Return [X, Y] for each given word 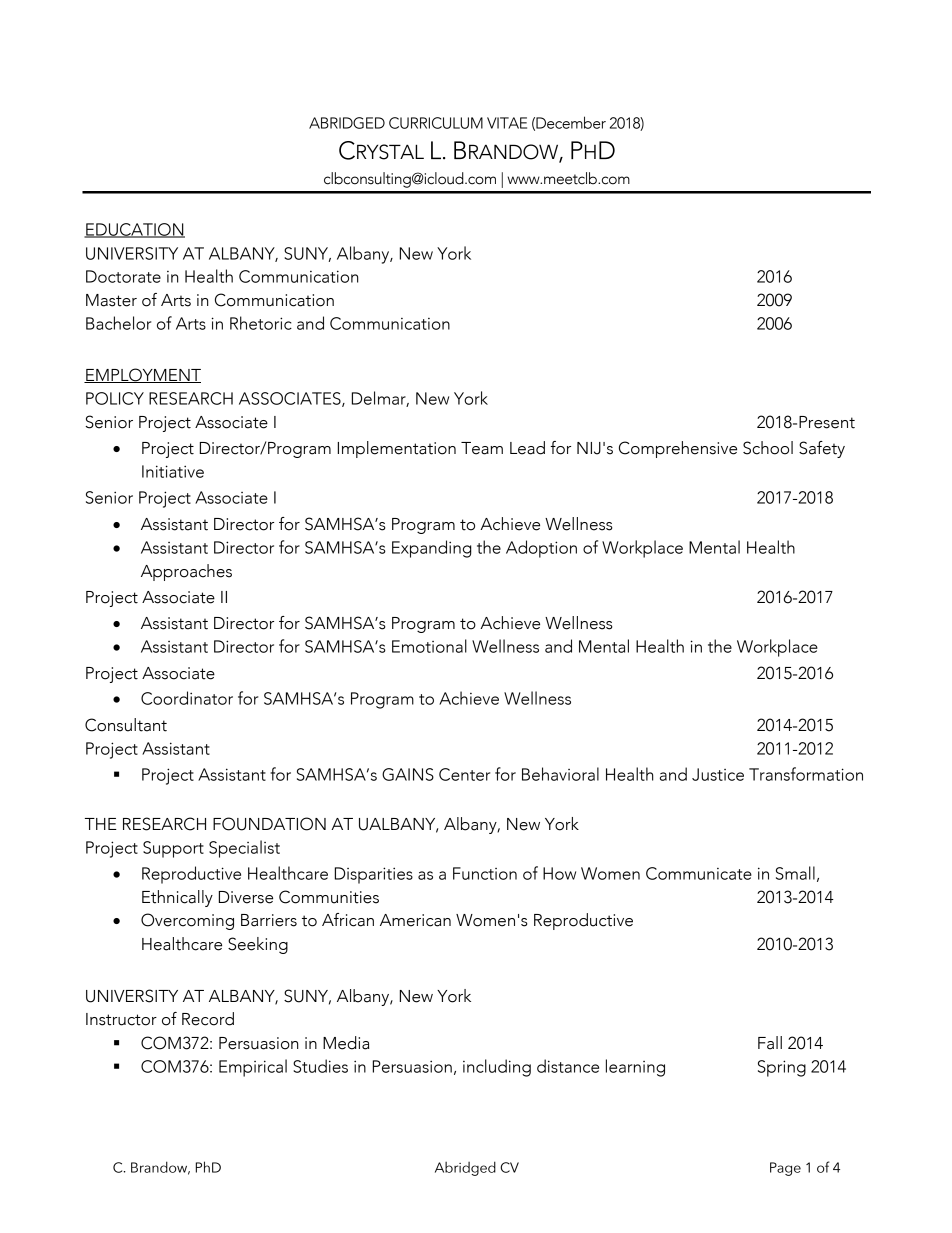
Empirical [253, 1068]
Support [173, 849]
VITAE [507, 123]
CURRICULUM [436, 123]
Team [482, 448]
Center [464, 774]
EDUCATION [134, 230]
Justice [718, 774]
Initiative [173, 471]
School [768, 448]
